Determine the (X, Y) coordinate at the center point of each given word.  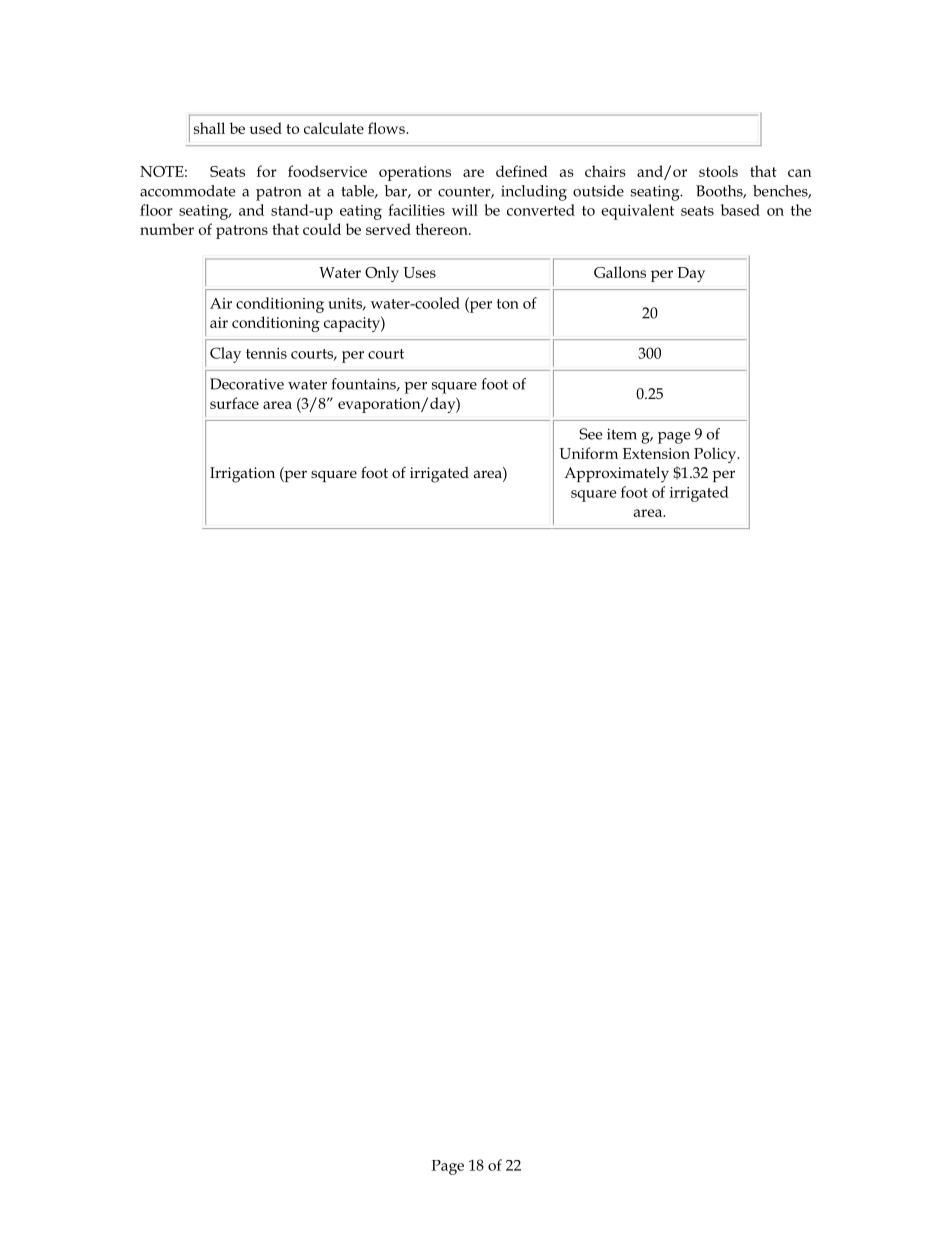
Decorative (247, 384)
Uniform (588, 453)
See (590, 434)
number (167, 229)
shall (209, 128)
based (740, 210)
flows (387, 128)
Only (382, 274)
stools (718, 171)
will (465, 210)
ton (508, 304)
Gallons (620, 272)
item (622, 434)
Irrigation (242, 475)
